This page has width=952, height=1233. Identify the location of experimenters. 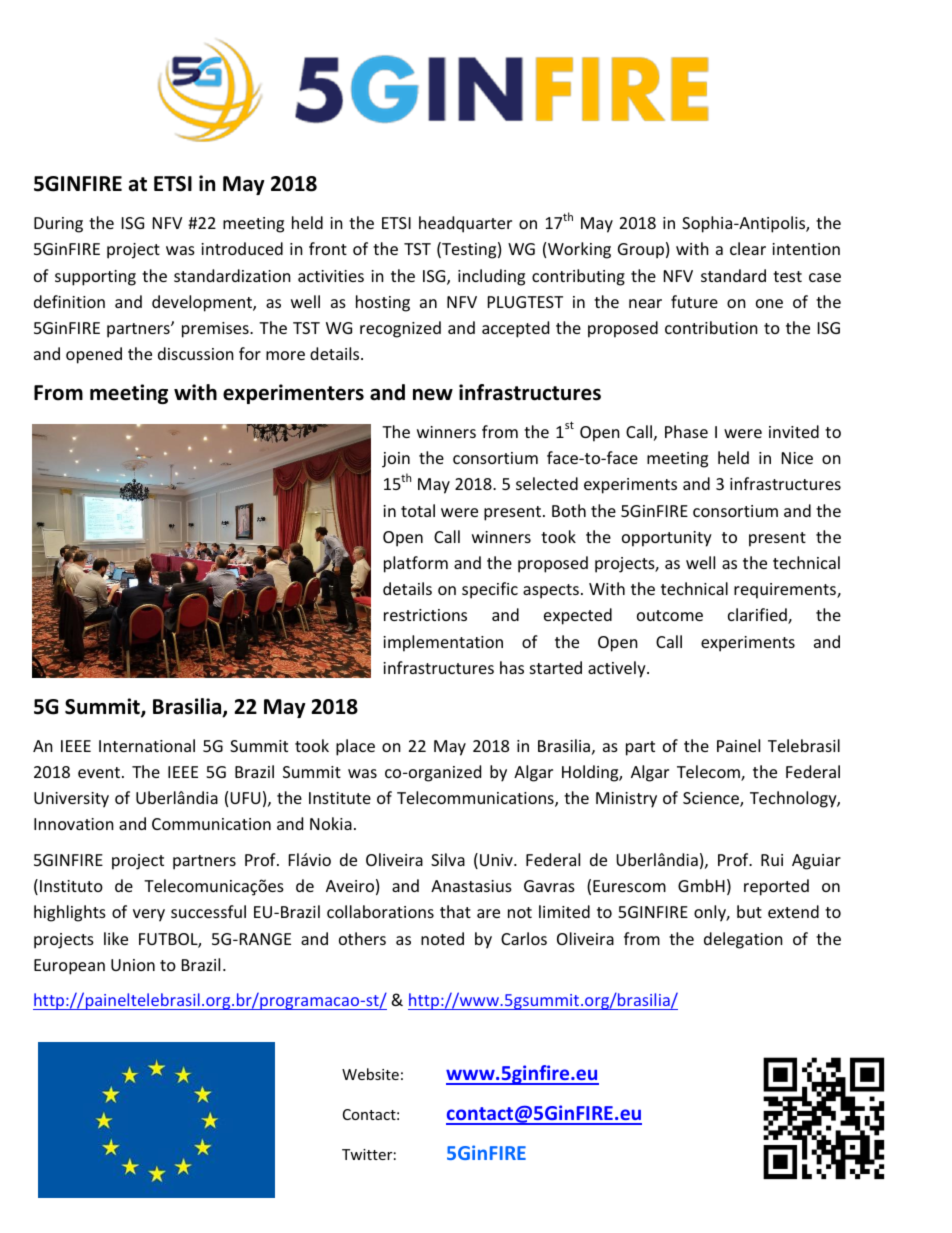
(293, 394).
